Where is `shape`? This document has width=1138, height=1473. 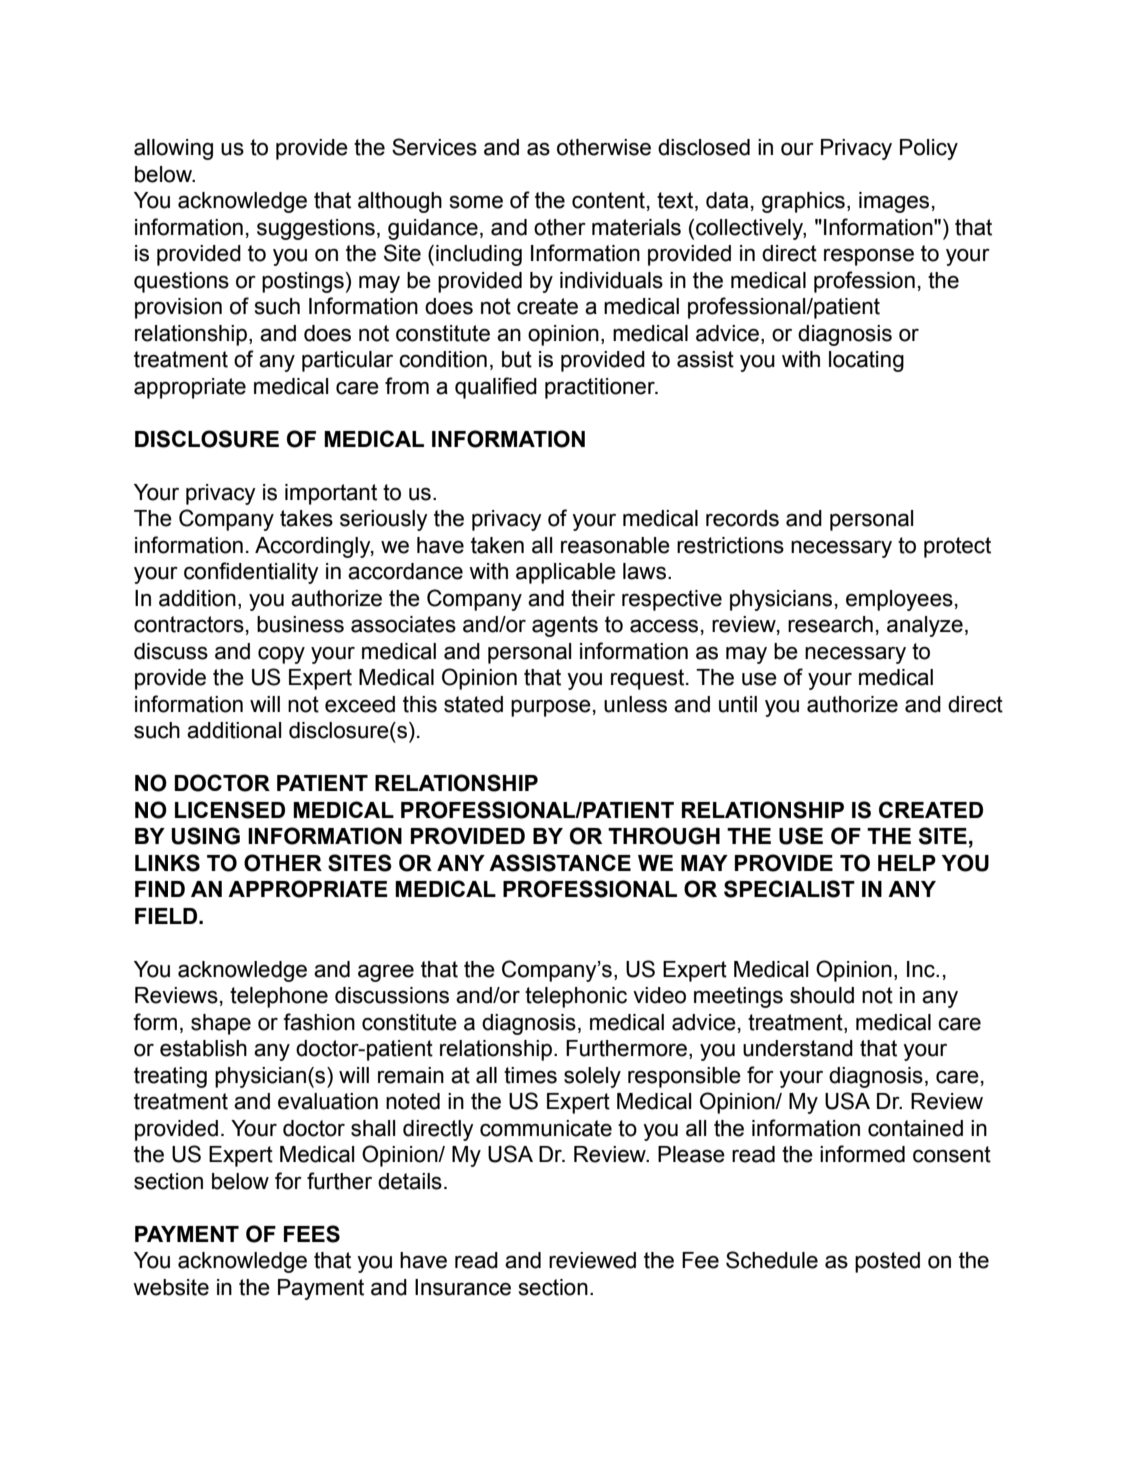 shape is located at coordinates (221, 1024).
